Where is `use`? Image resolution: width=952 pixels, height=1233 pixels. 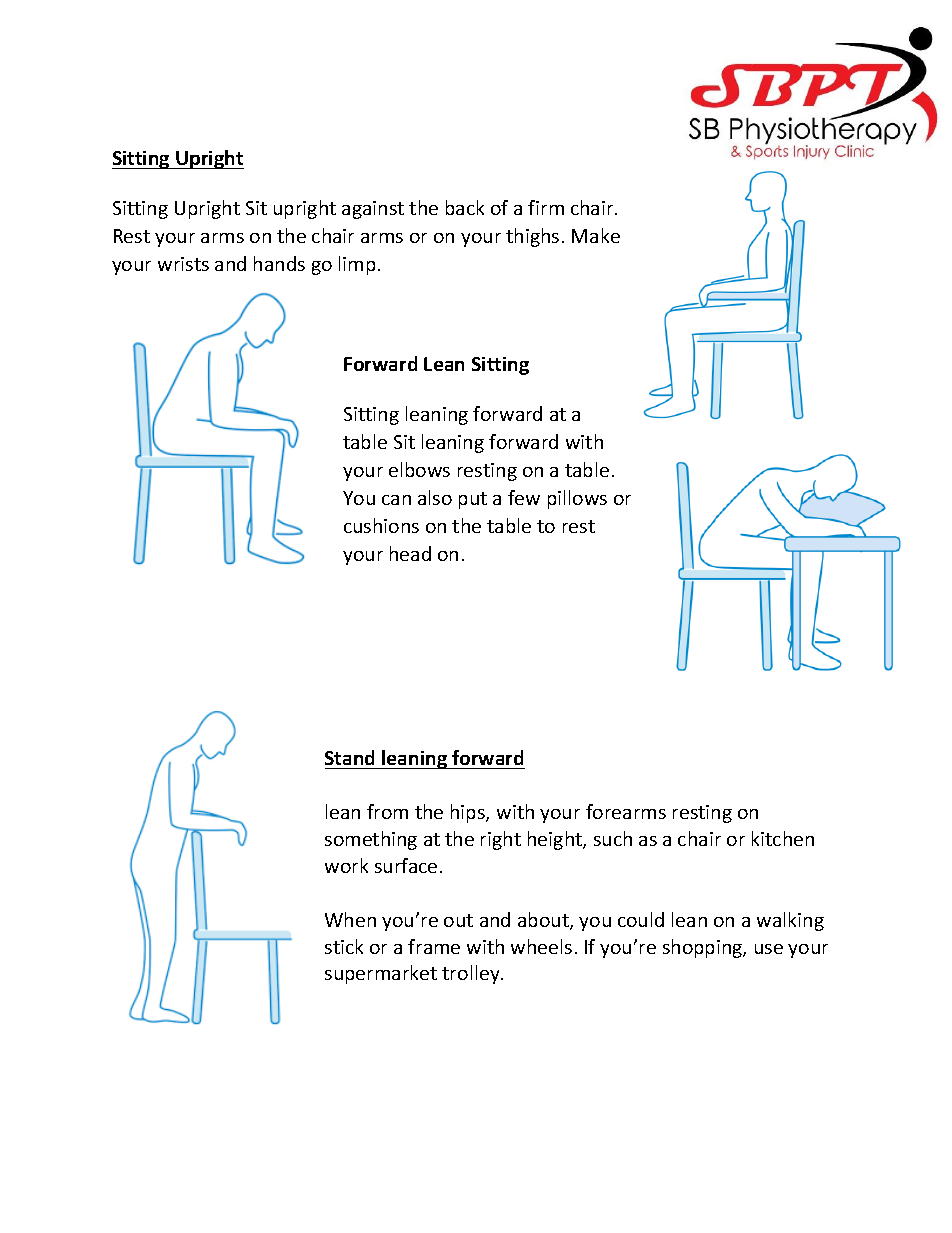
use is located at coordinates (769, 949).
